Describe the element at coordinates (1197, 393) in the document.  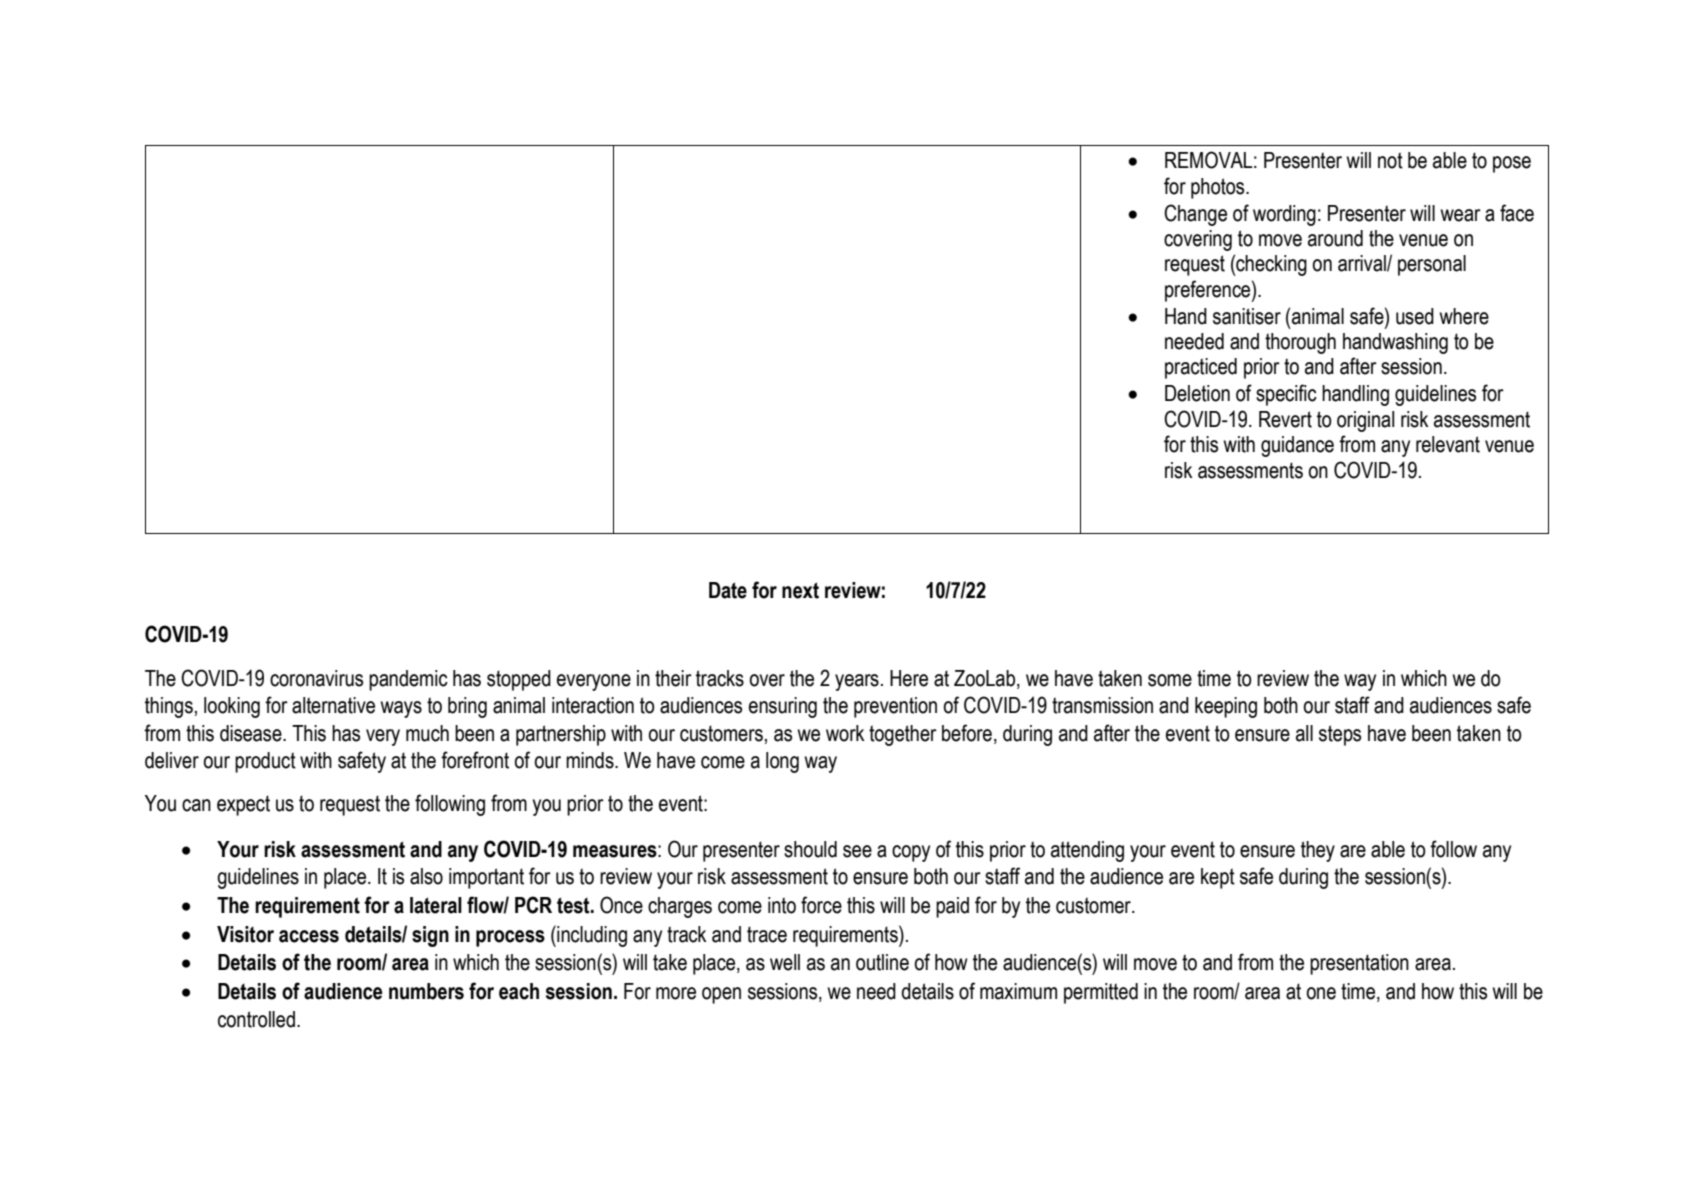
I see `Deletion` at that location.
